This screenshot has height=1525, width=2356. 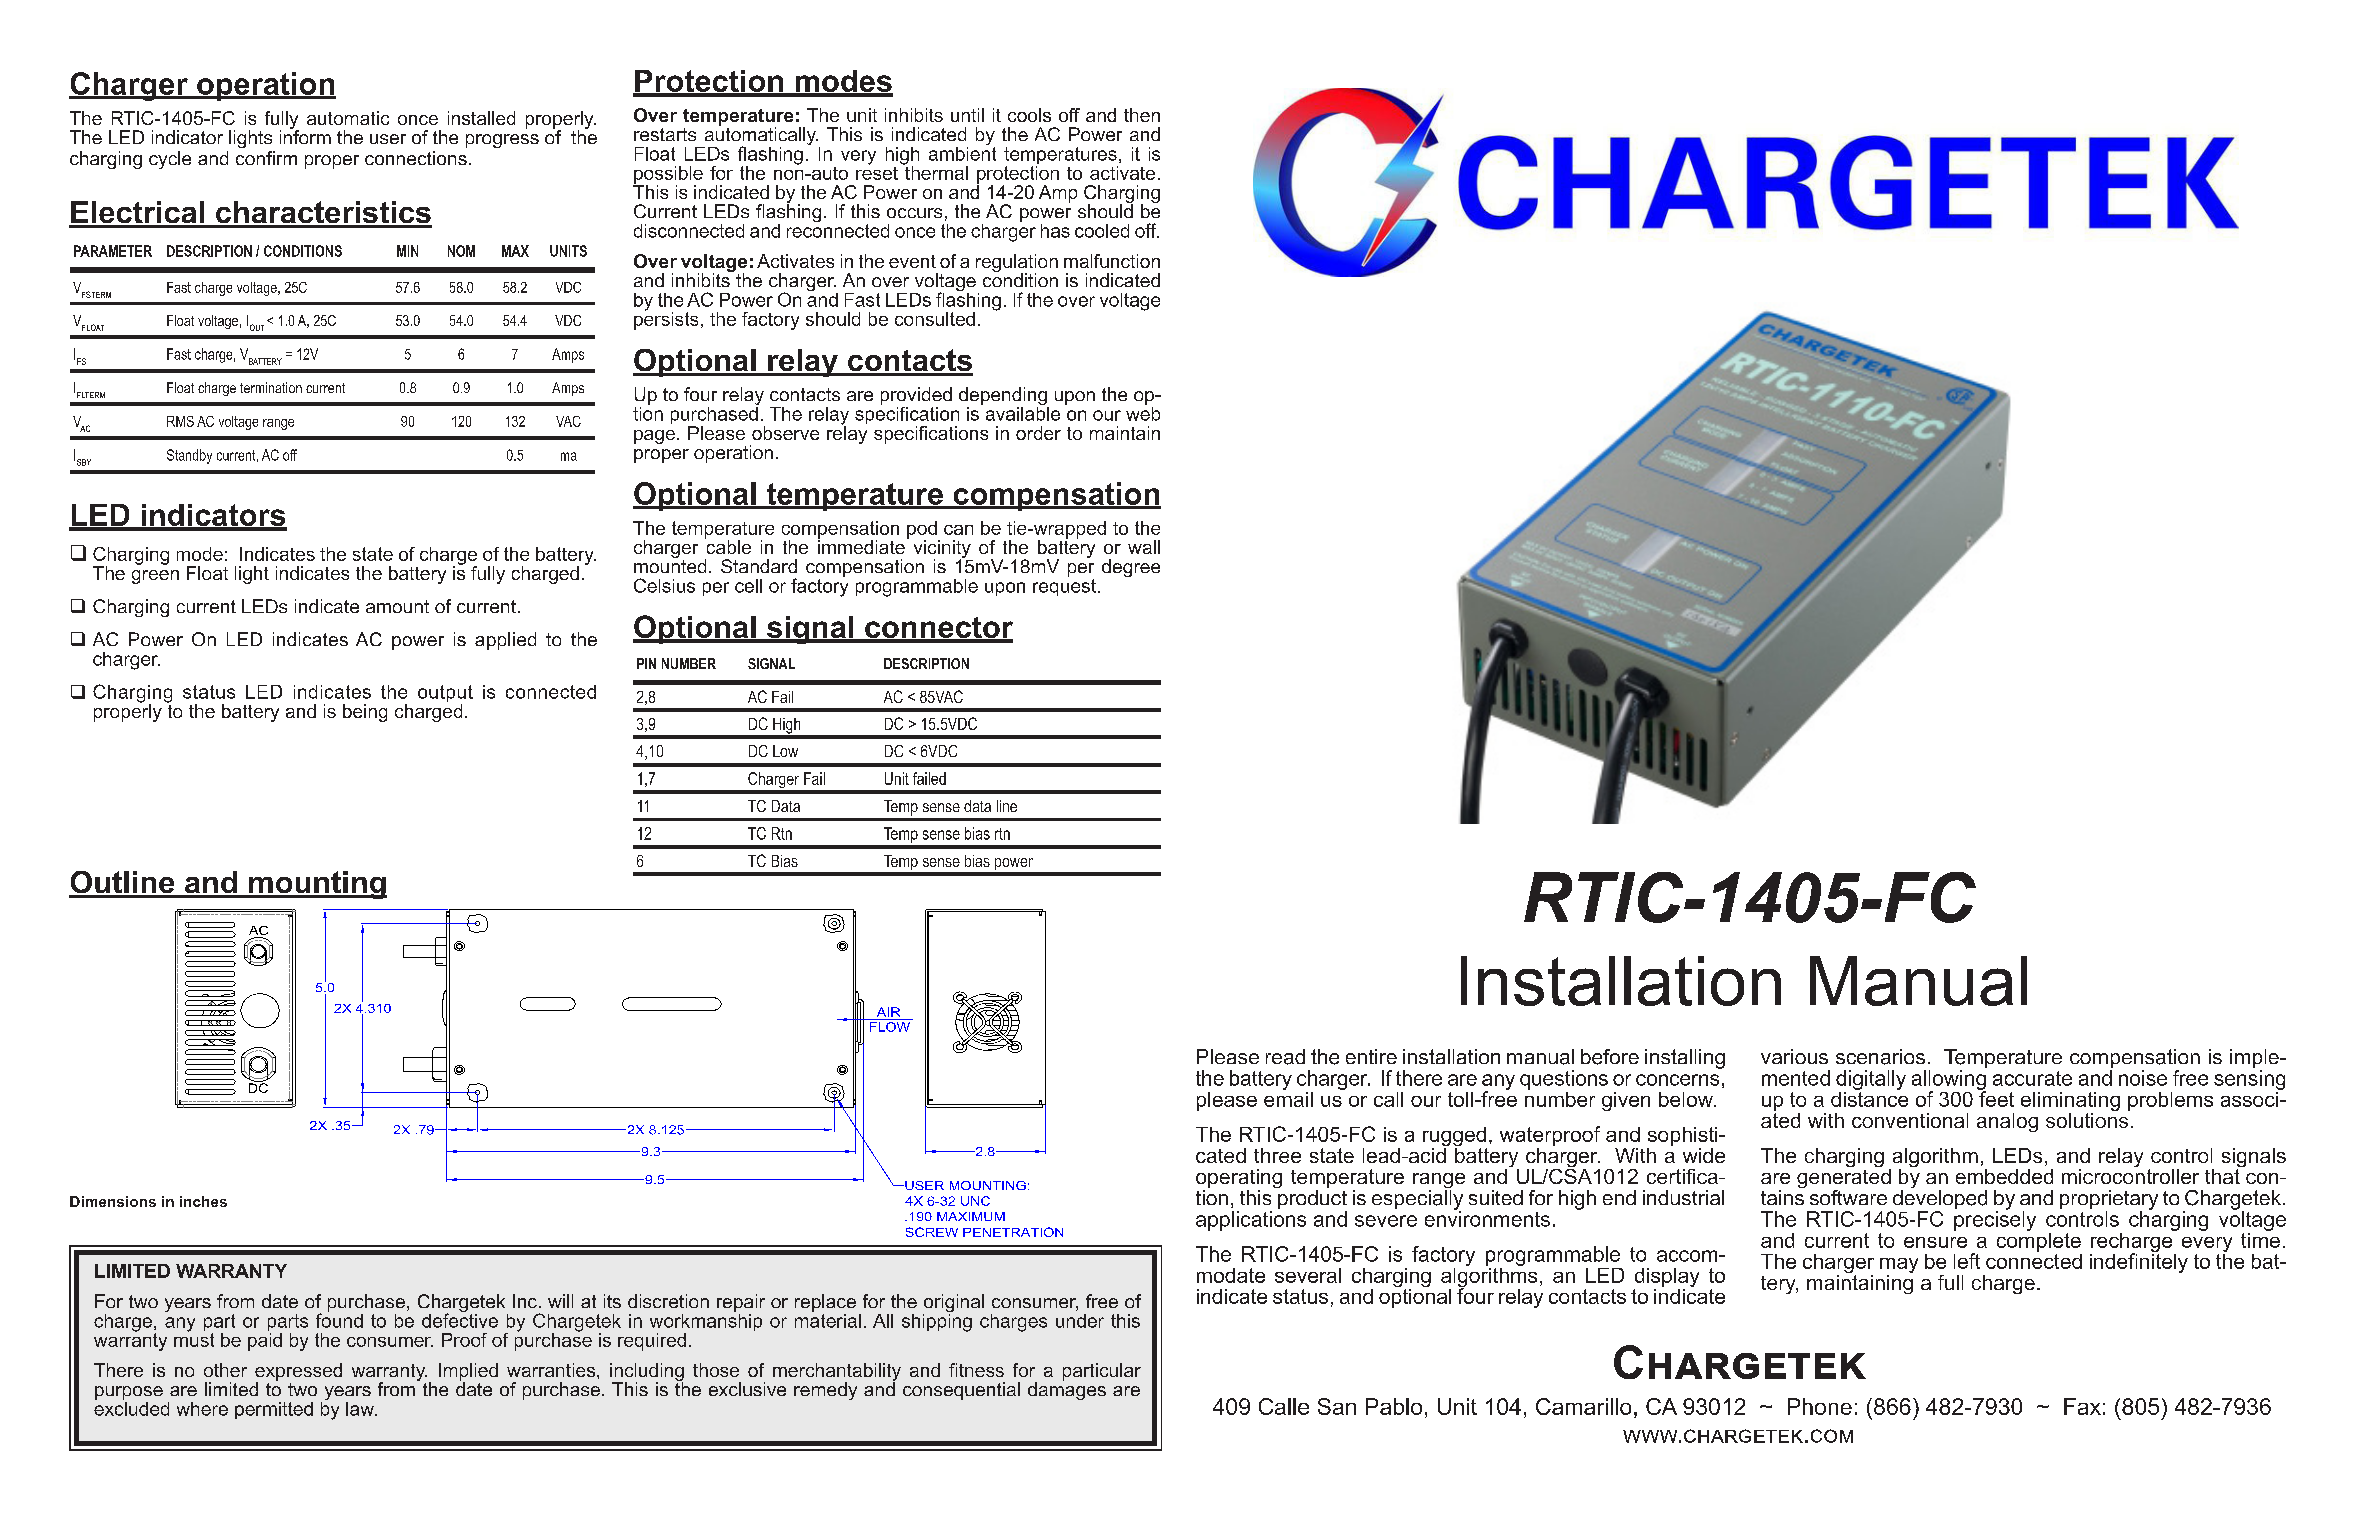 What do you see at coordinates (1064, 587) in the screenshot?
I see `request` at bounding box center [1064, 587].
